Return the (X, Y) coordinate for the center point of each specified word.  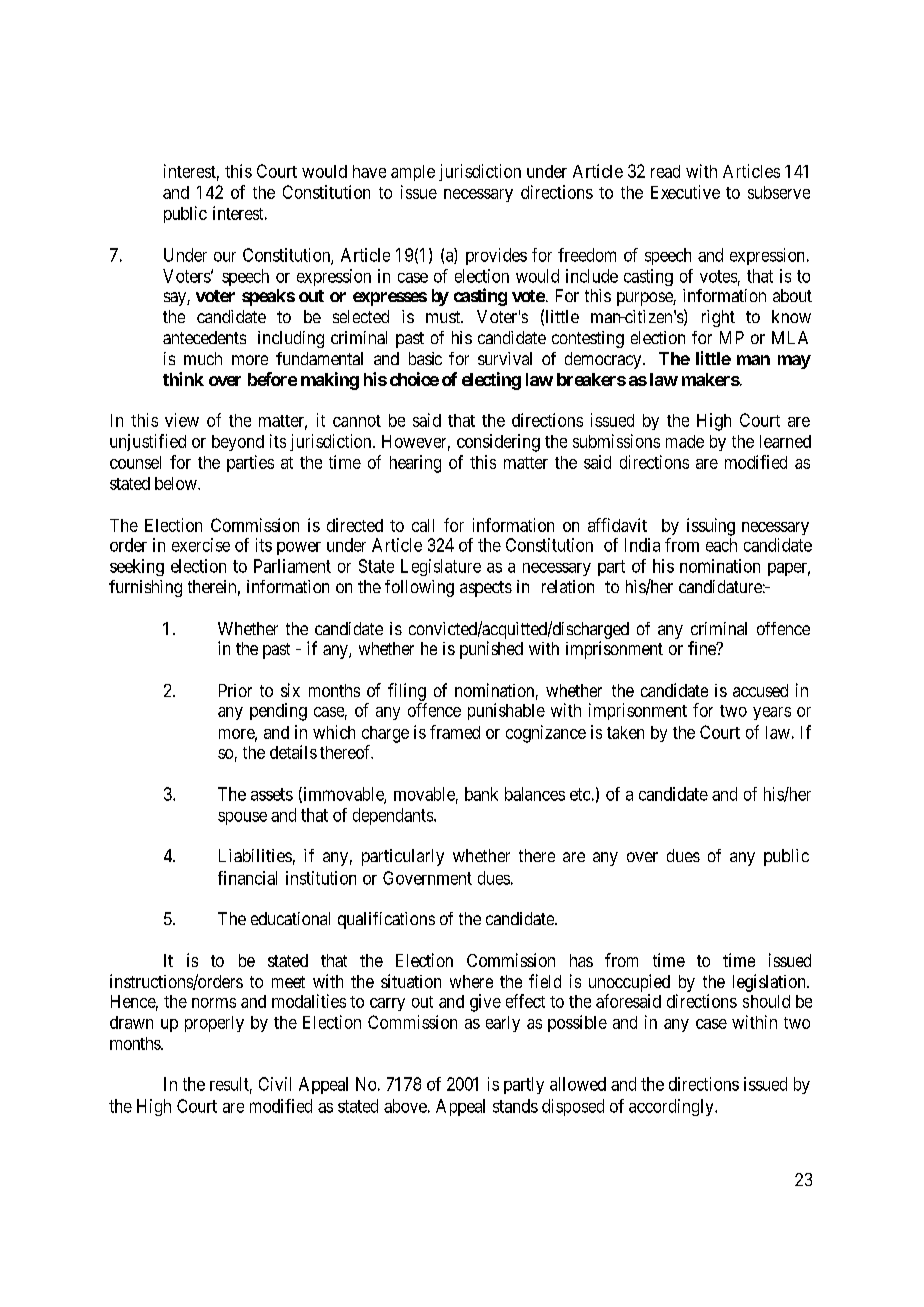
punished (491, 650)
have (369, 171)
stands (515, 1106)
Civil (275, 1084)
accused (760, 690)
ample (413, 173)
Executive (685, 192)
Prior (235, 690)
